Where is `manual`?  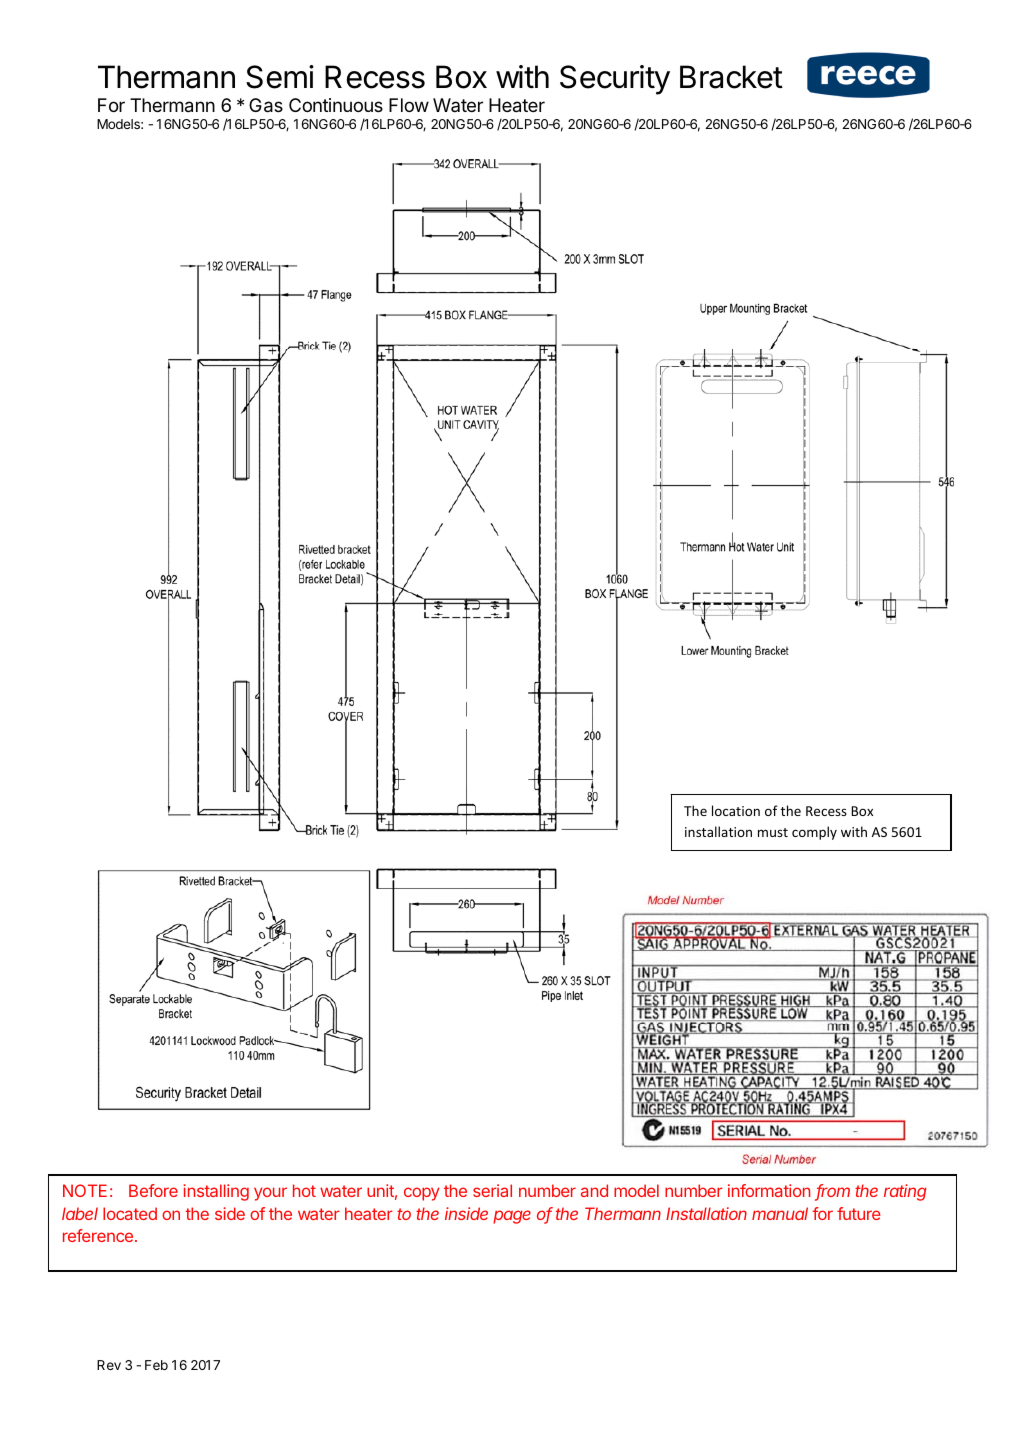 manual is located at coordinates (780, 1213).
